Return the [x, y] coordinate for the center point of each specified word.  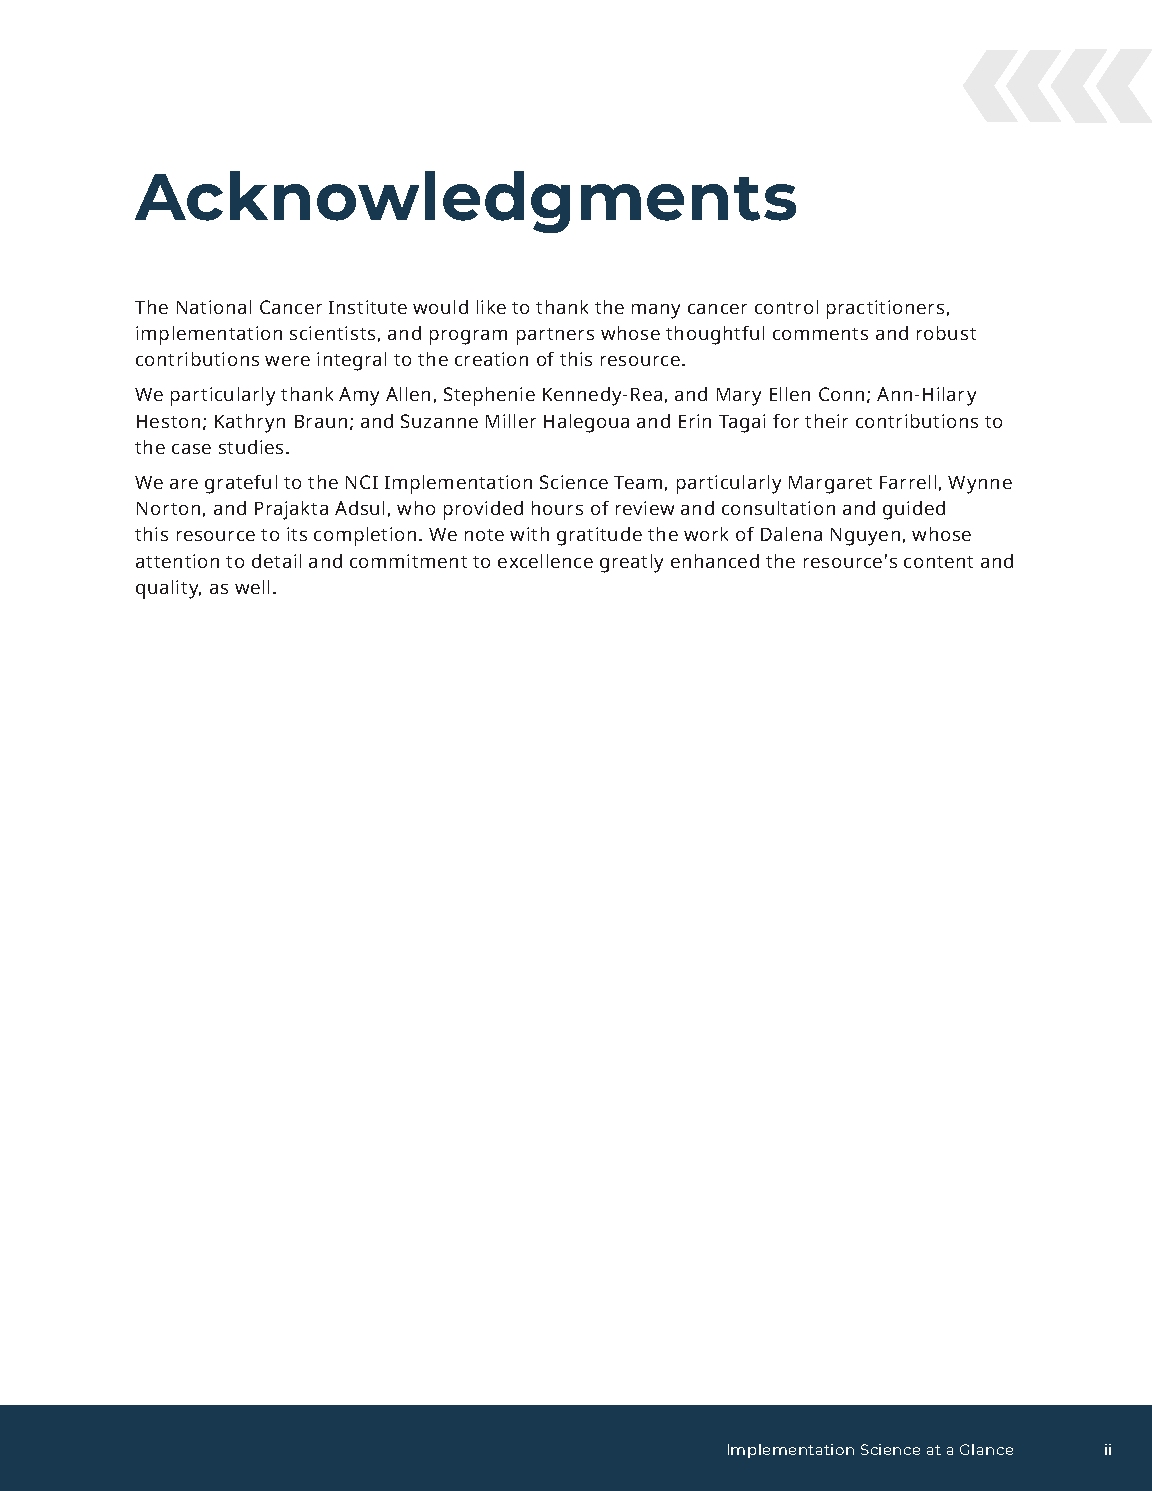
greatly [631, 563]
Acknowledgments [465, 202]
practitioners [885, 309]
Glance [986, 1449]
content [938, 562]
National [214, 307]
